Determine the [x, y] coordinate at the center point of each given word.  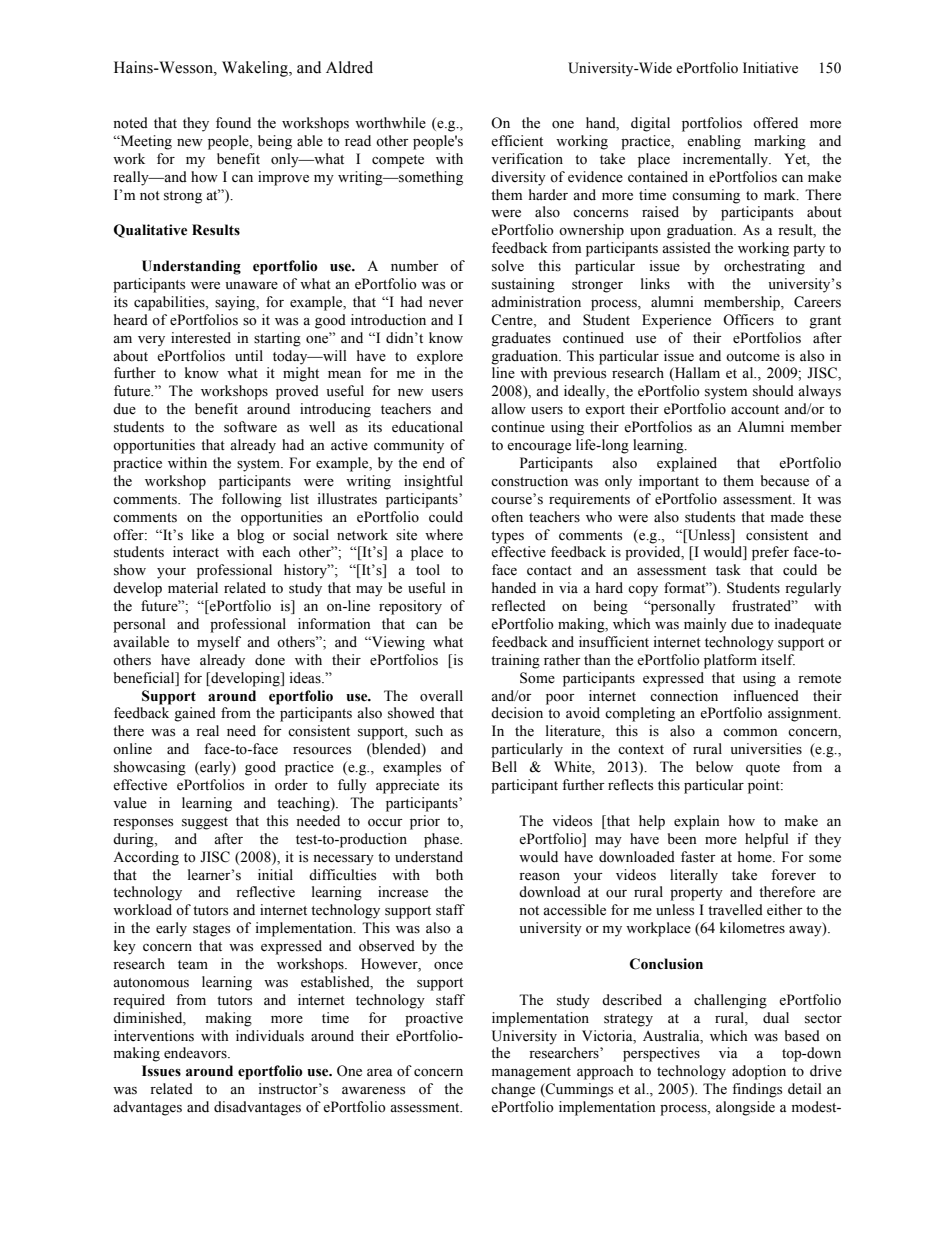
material [193, 588]
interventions [154, 1036]
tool [428, 569]
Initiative [770, 68]
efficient [517, 141]
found [233, 122]
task [728, 570]
